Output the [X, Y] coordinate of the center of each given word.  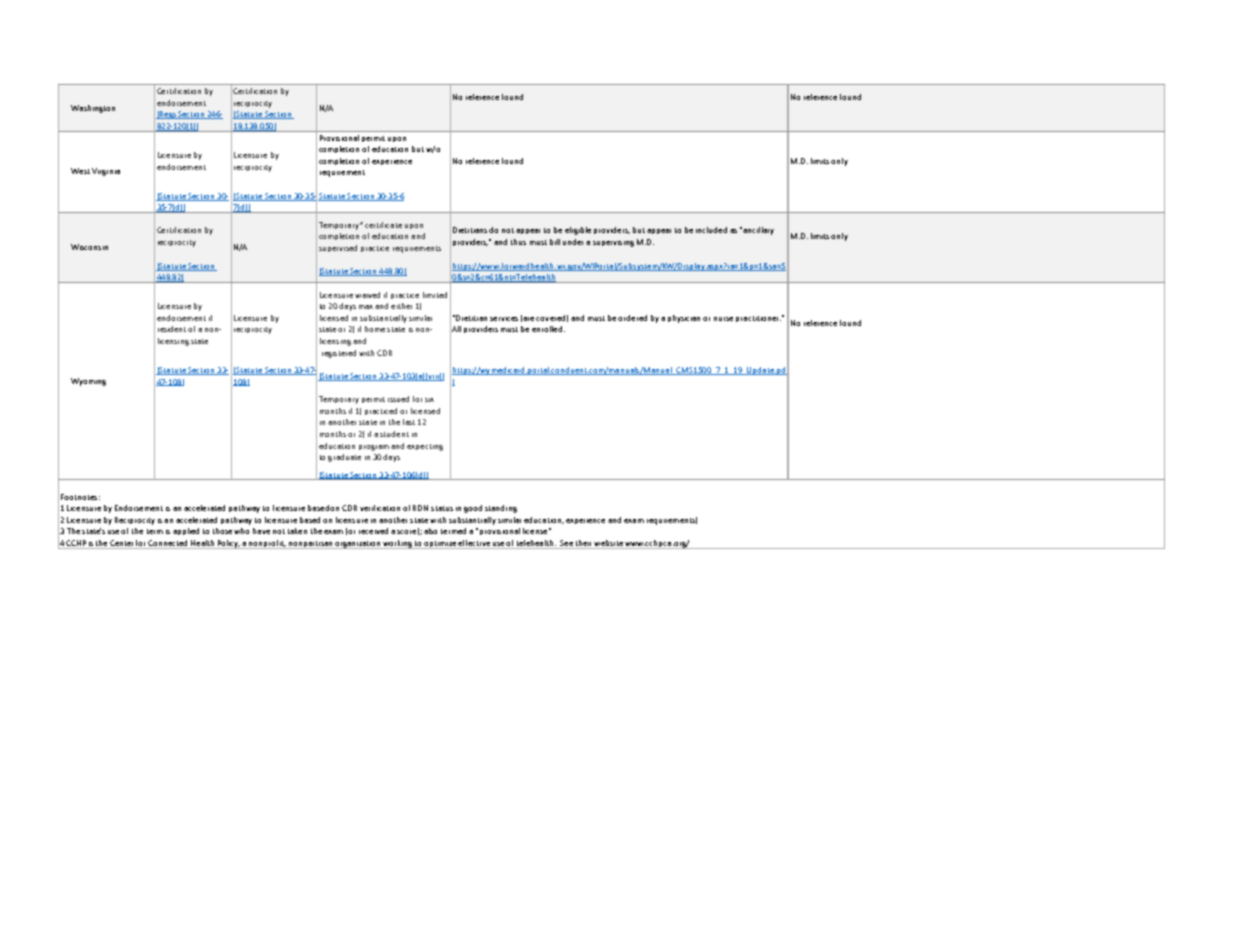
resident [172, 329]
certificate [383, 225]
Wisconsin [89, 247]
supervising [613, 244]
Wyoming [88, 382]
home [375, 329]
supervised [338, 248]
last [409, 422]
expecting [425, 447]
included [711, 230]
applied [186, 531]
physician [684, 319]
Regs [167, 115]
